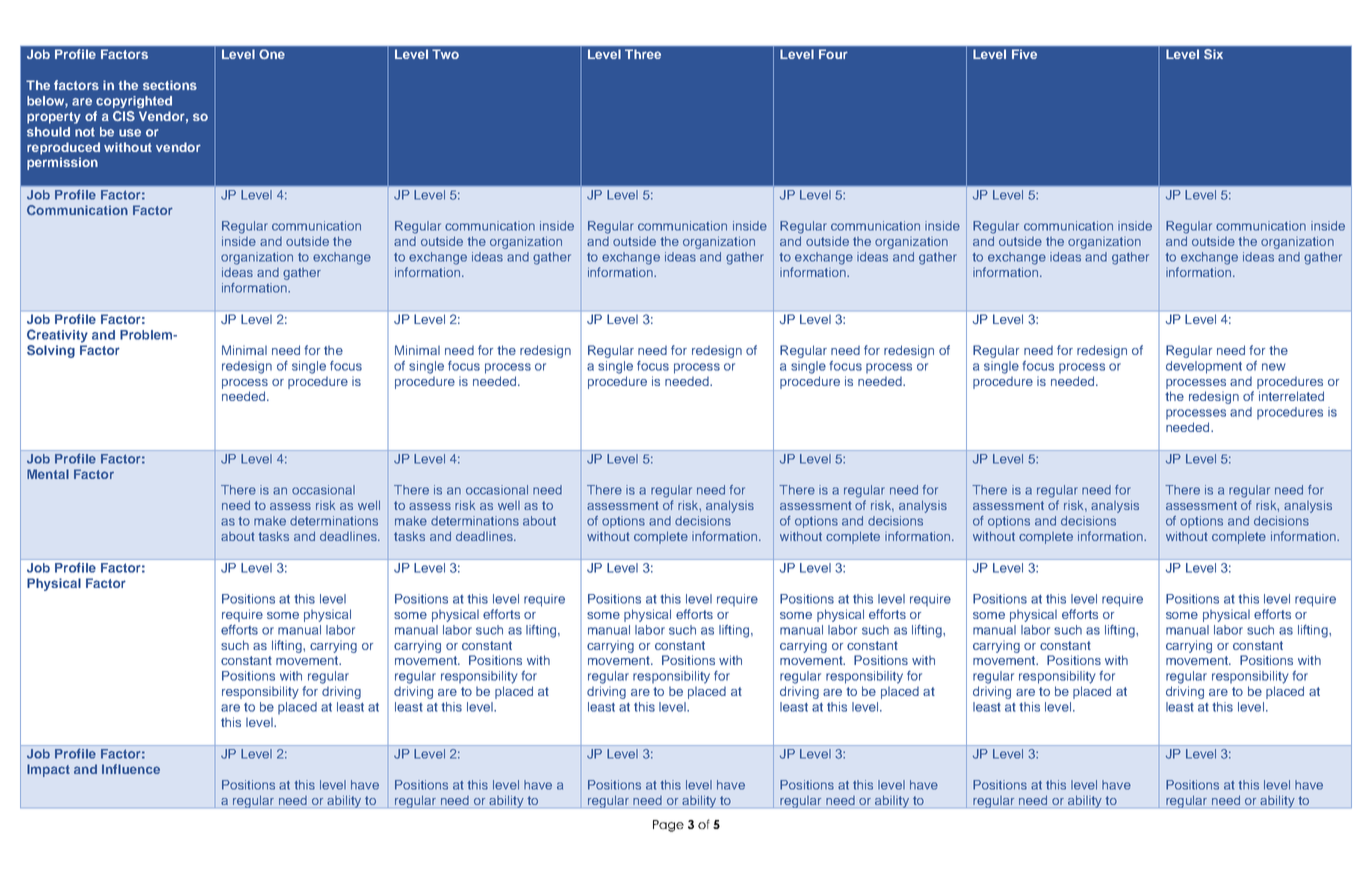 The image size is (1372, 887). I want to click on development, so click(1204, 367).
